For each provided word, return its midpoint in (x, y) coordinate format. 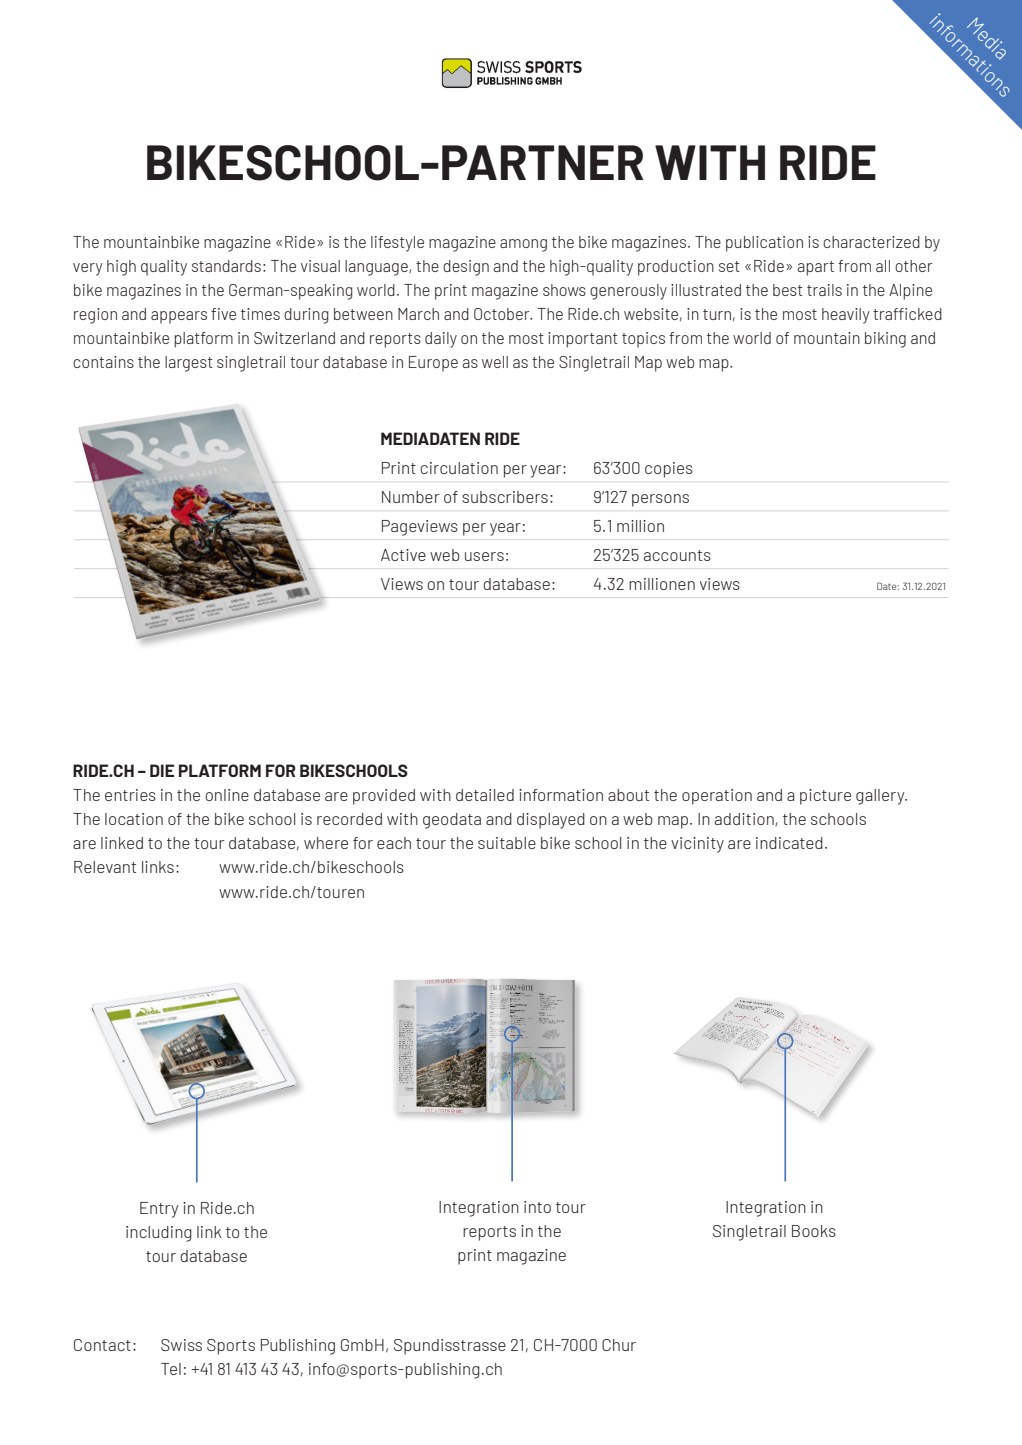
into (537, 1207)
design (466, 268)
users (484, 556)
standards (226, 266)
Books (814, 1231)
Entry (159, 1210)
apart (815, 268)
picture (825, 797)
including (159, 1234)
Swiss (181, 1345)
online (227, 795)
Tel (171, 1369)
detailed (485, 795)
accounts (677, 555)
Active (403, 555)
